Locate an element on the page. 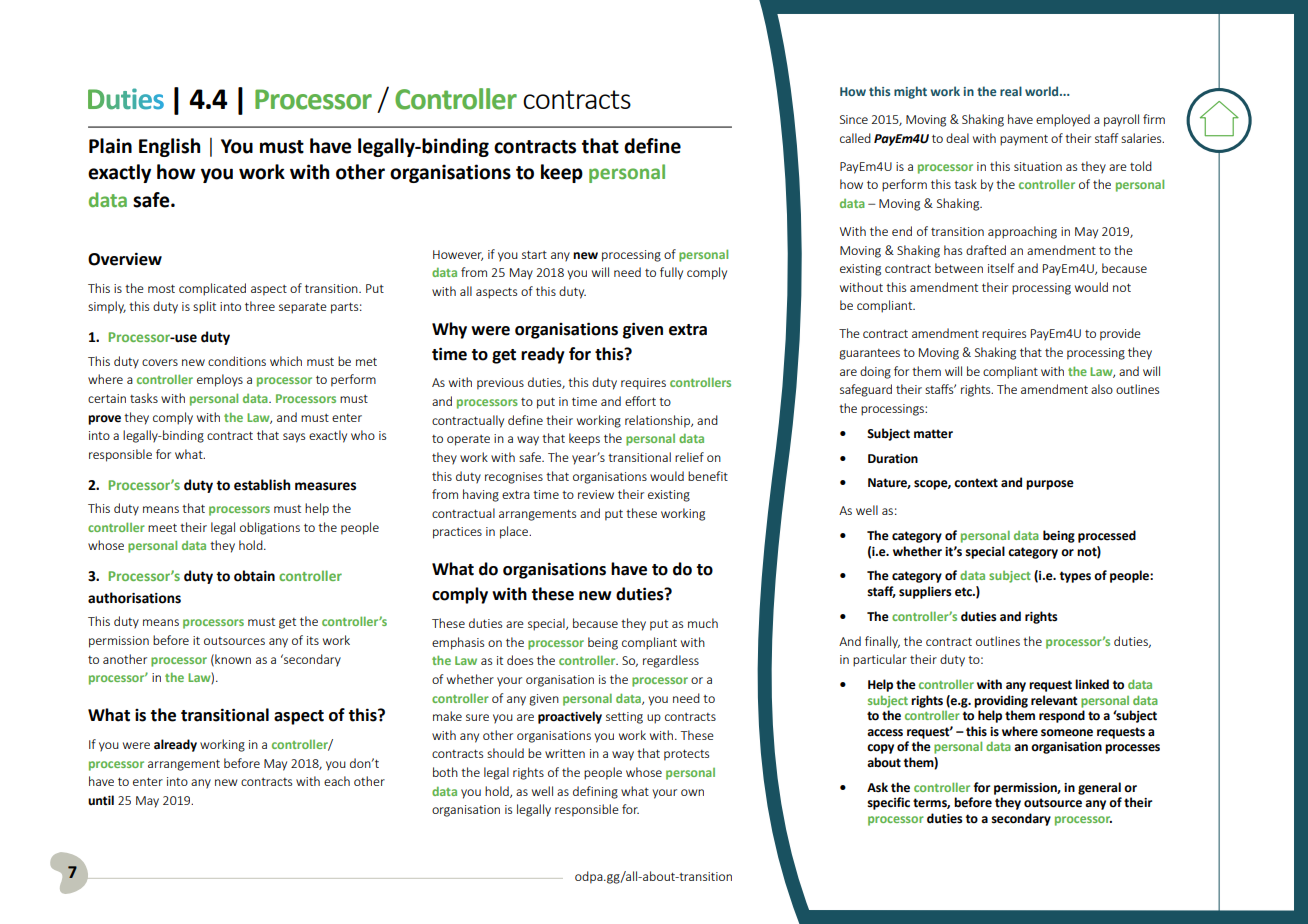 The height and width of the page is (924, 1308). fully is located at coordinates (671, 273).
